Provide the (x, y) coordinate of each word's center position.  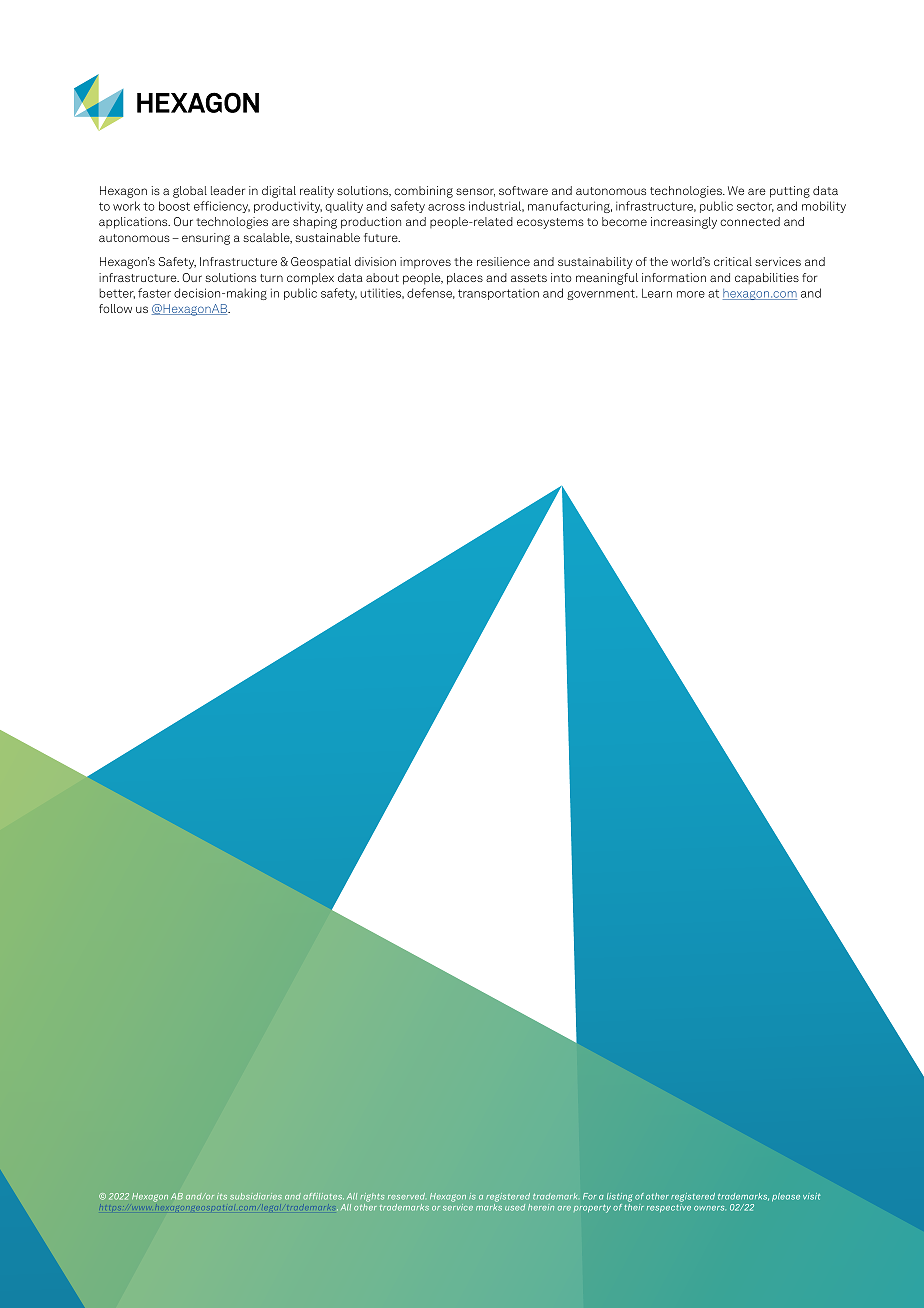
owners (710, 1208)
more (691, 294)
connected (750, 221)
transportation (498, 294)
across (446, 207)
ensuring (206, 239)
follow (115, 308)
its (222, 1196)
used (515, 1207)
